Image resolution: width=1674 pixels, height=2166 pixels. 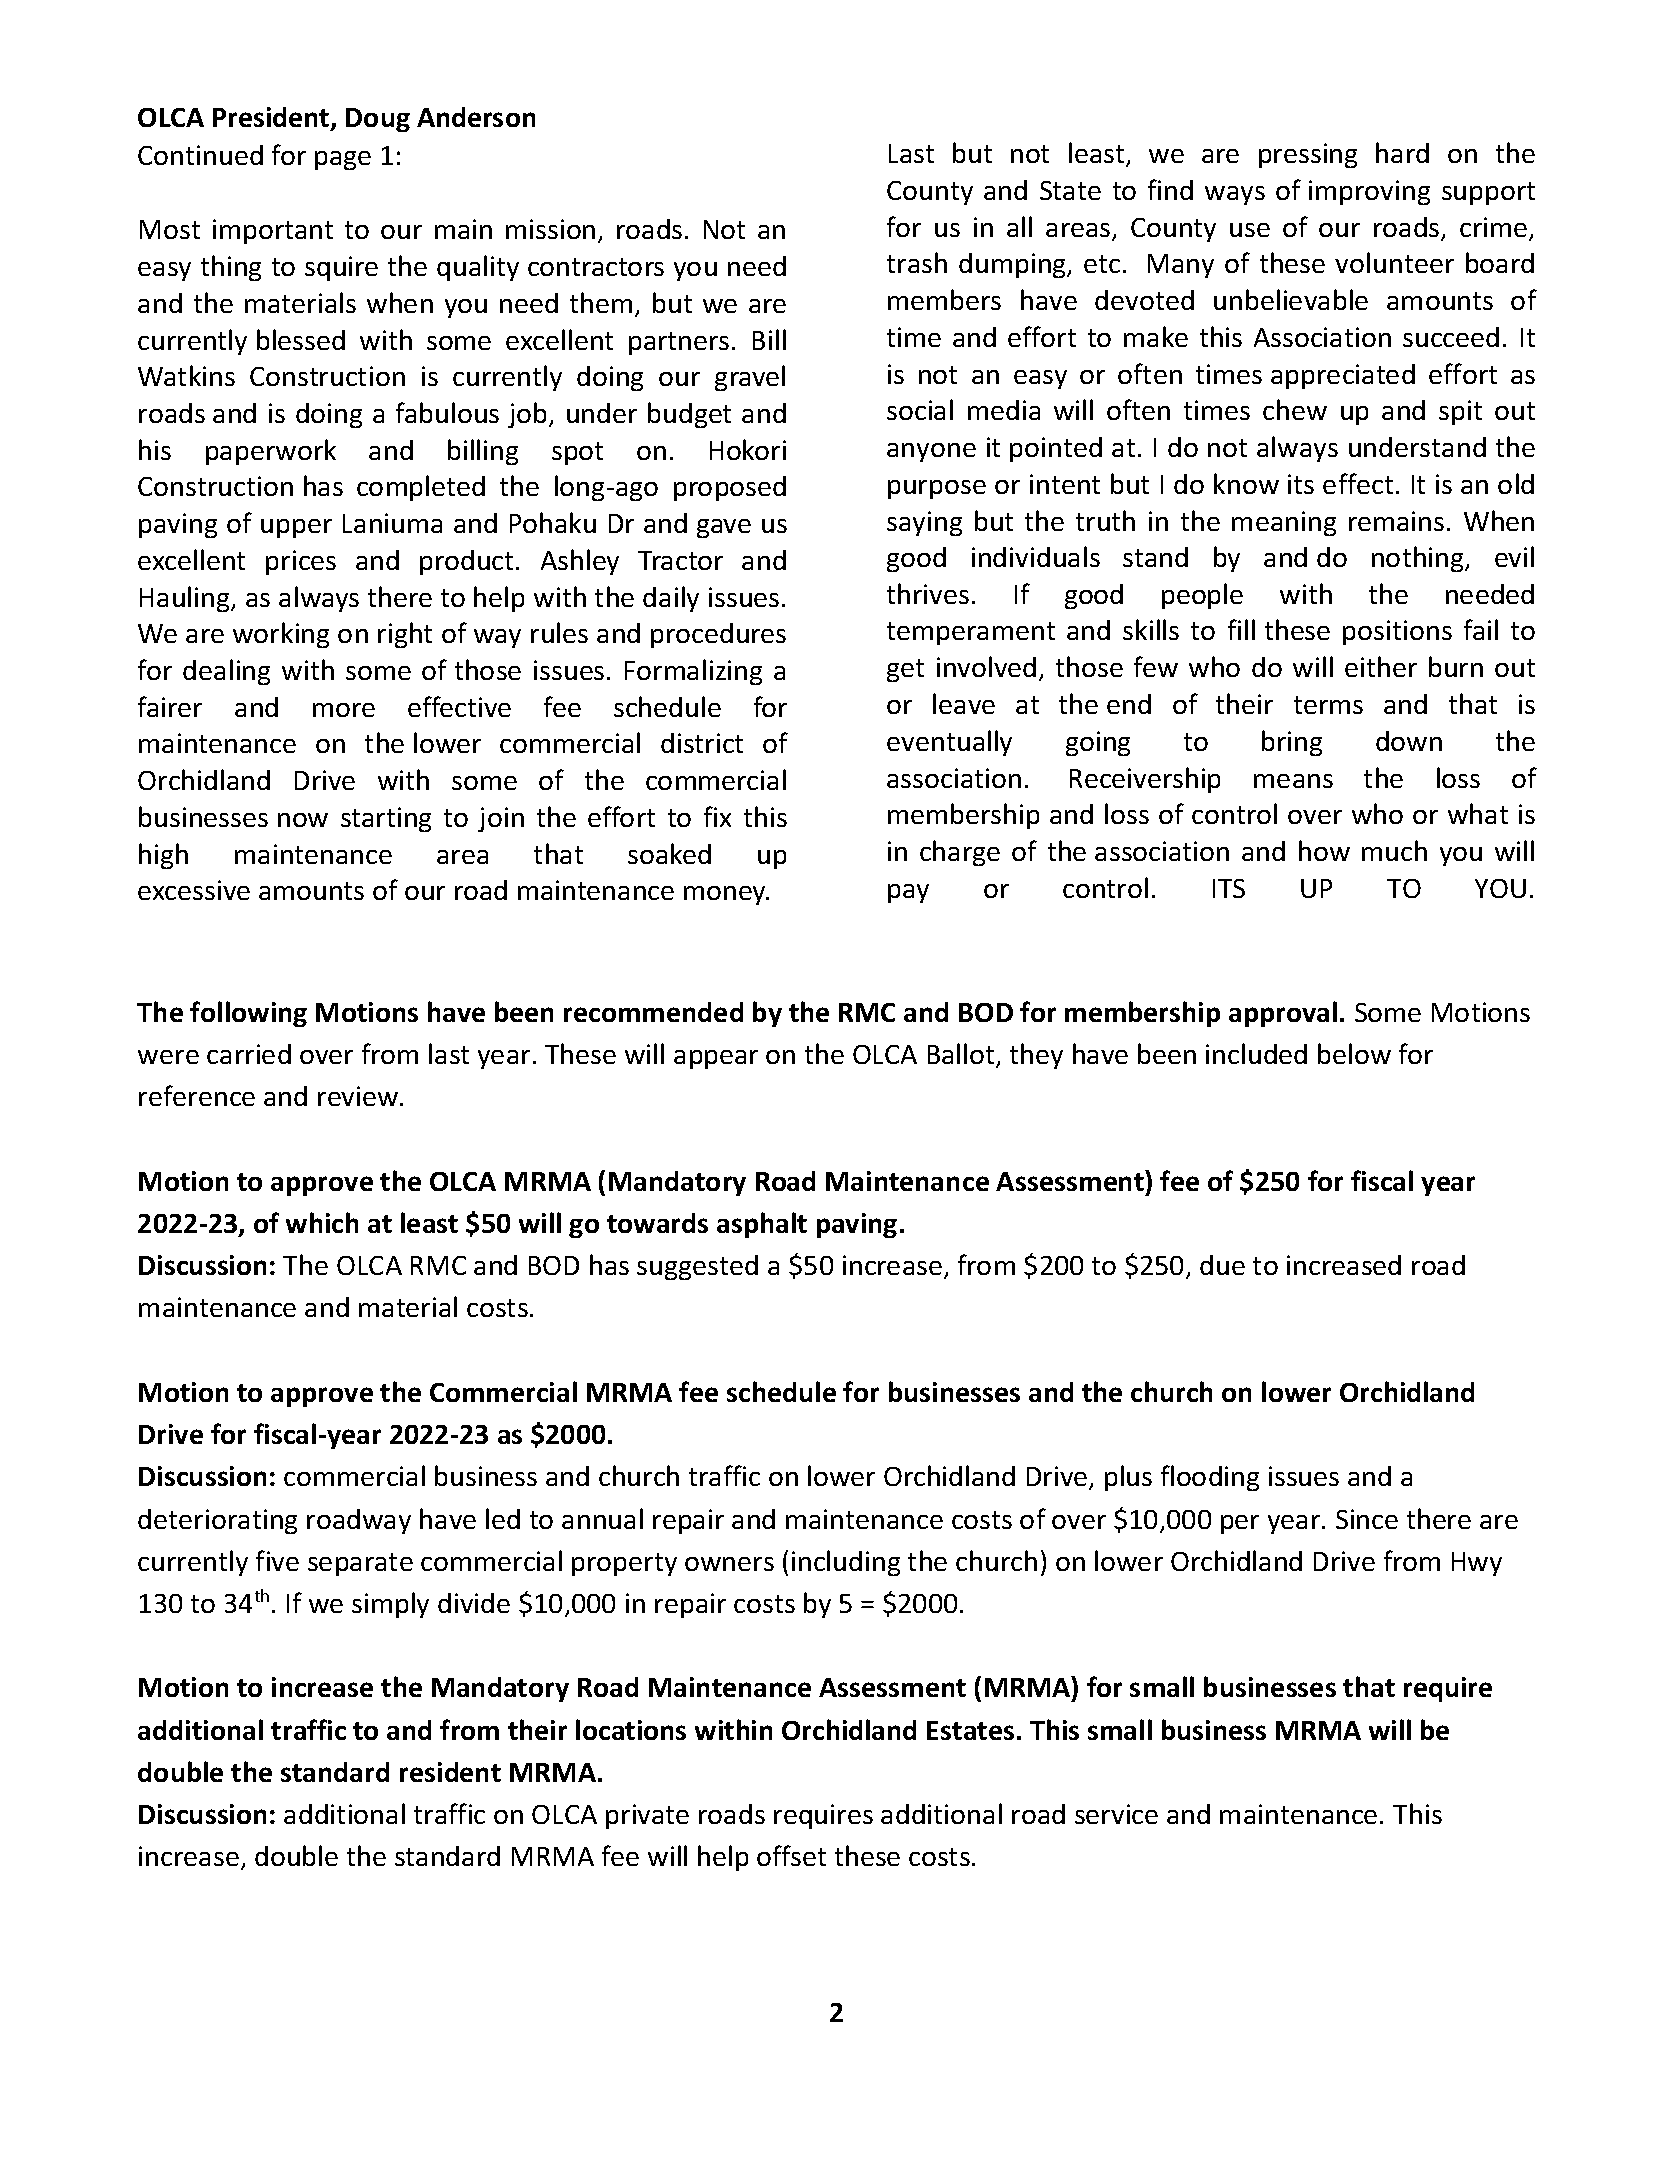 I want to click on page, so click(x=343, y=160).
